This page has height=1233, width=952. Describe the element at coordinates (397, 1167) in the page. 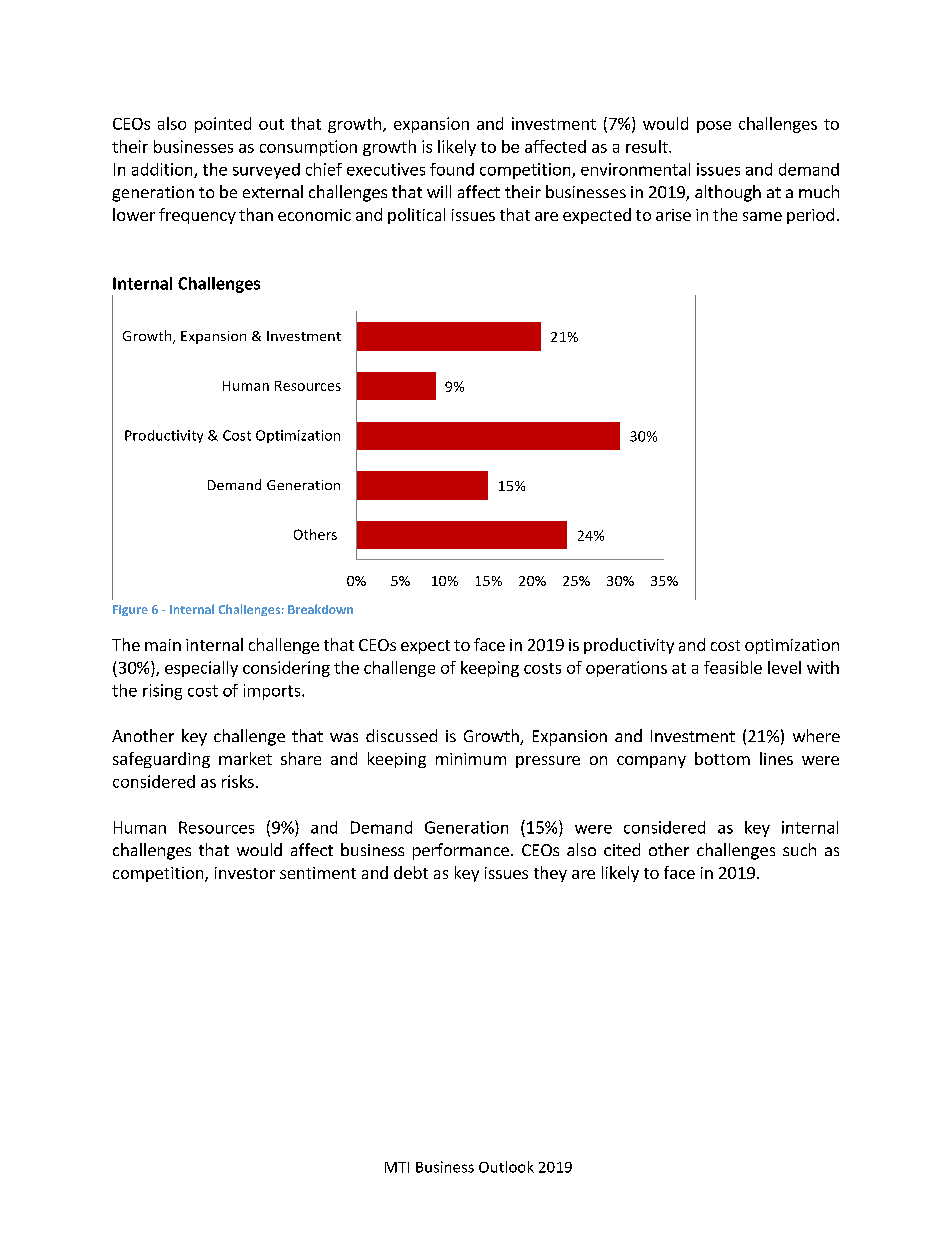

I see `MTI` at that location.
